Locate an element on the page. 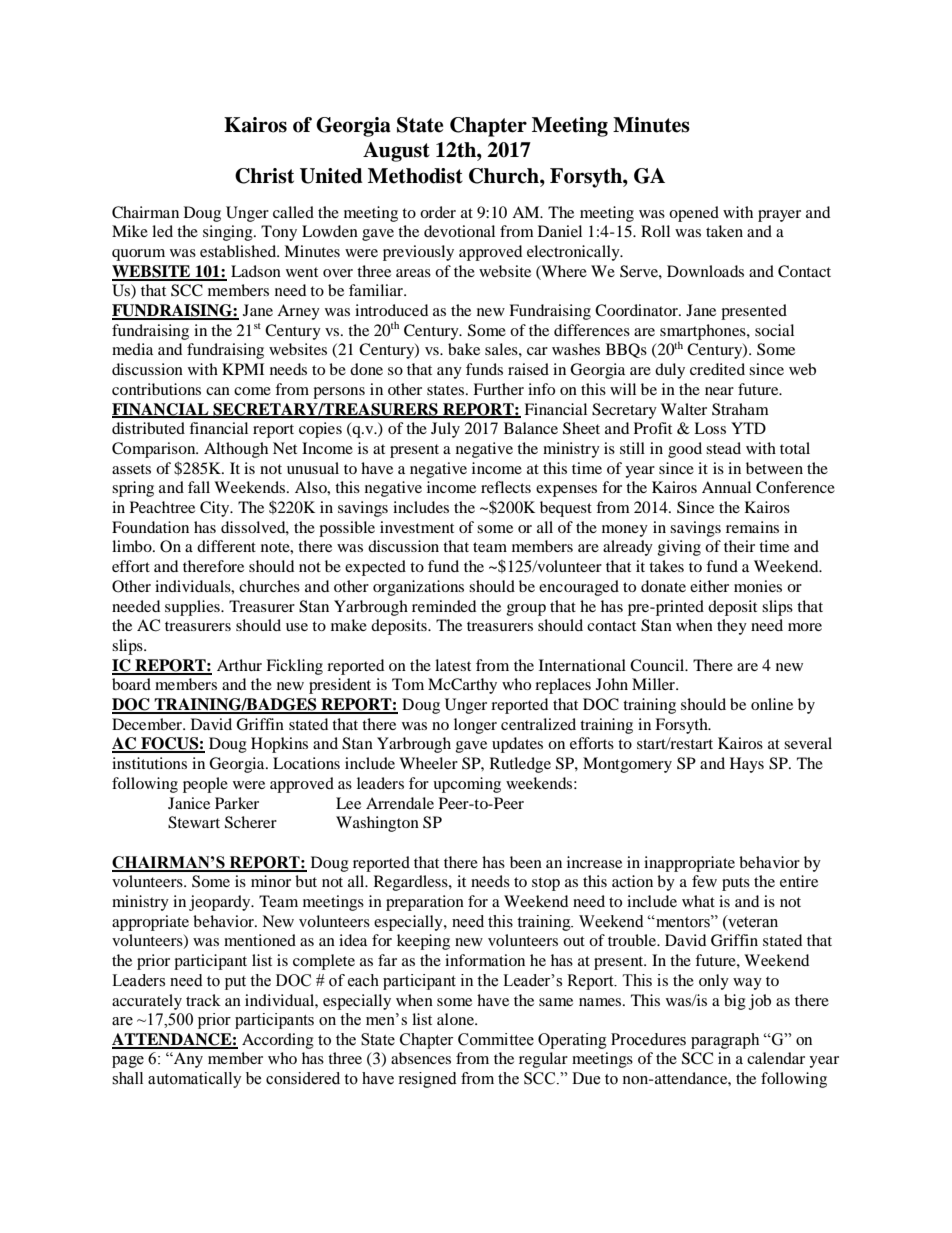 The image size is (952, 1233). automatically is located at coordinates (195, 1080).
